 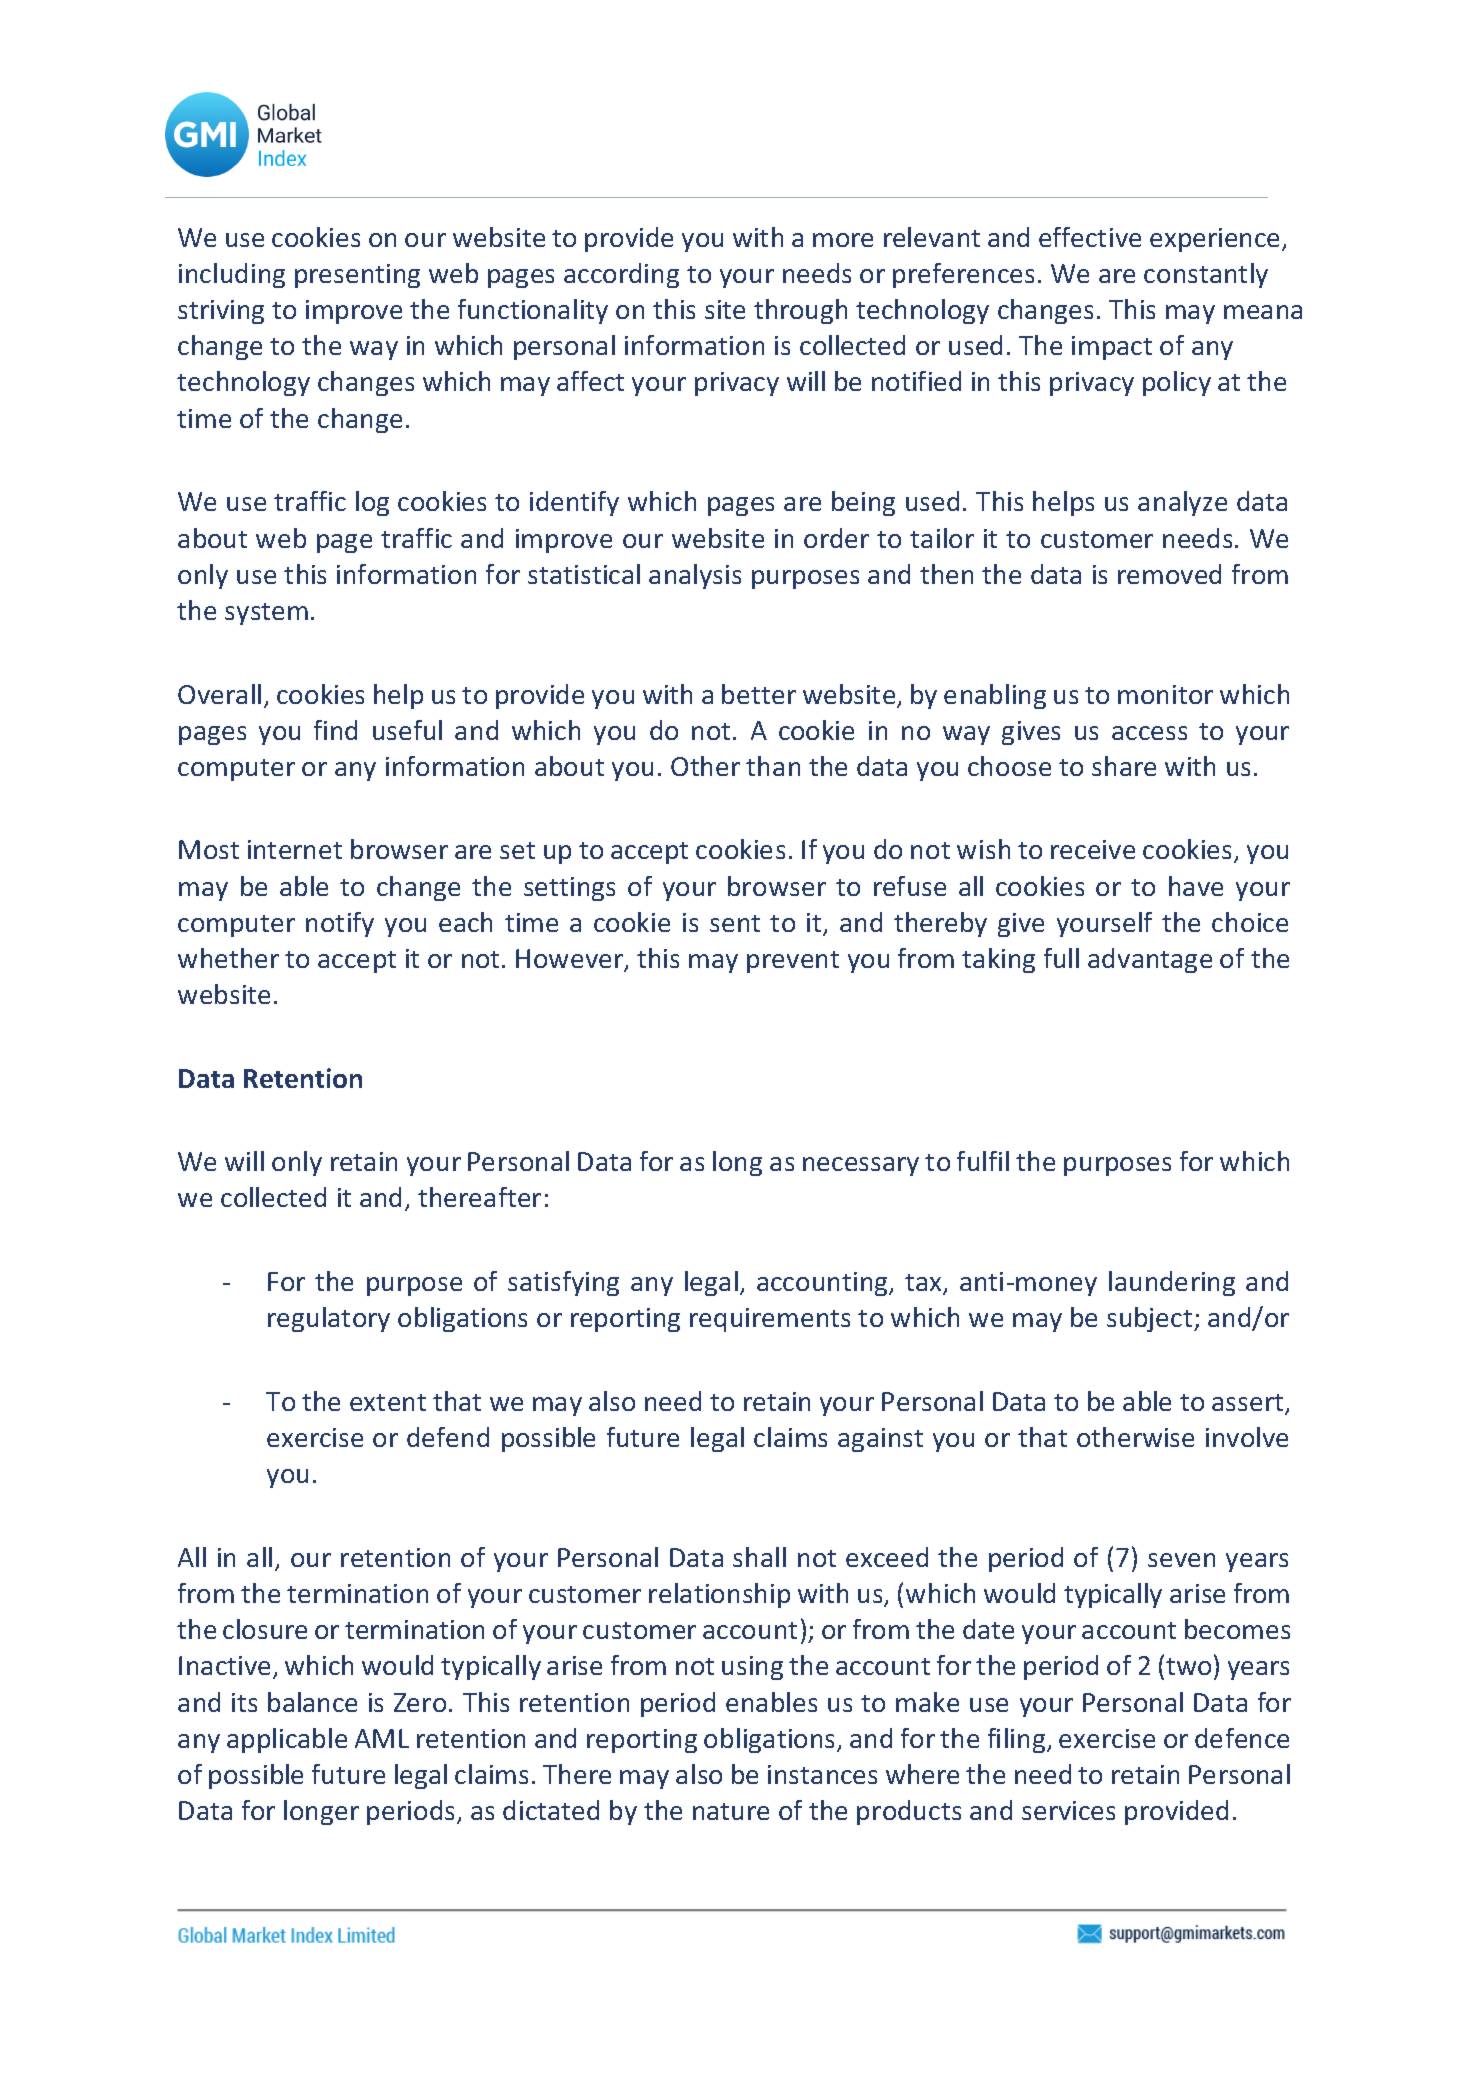 What do you see at coordinates (793, 962) in the screenshot?
I see `prevent` at bounding box center [793, 962].
